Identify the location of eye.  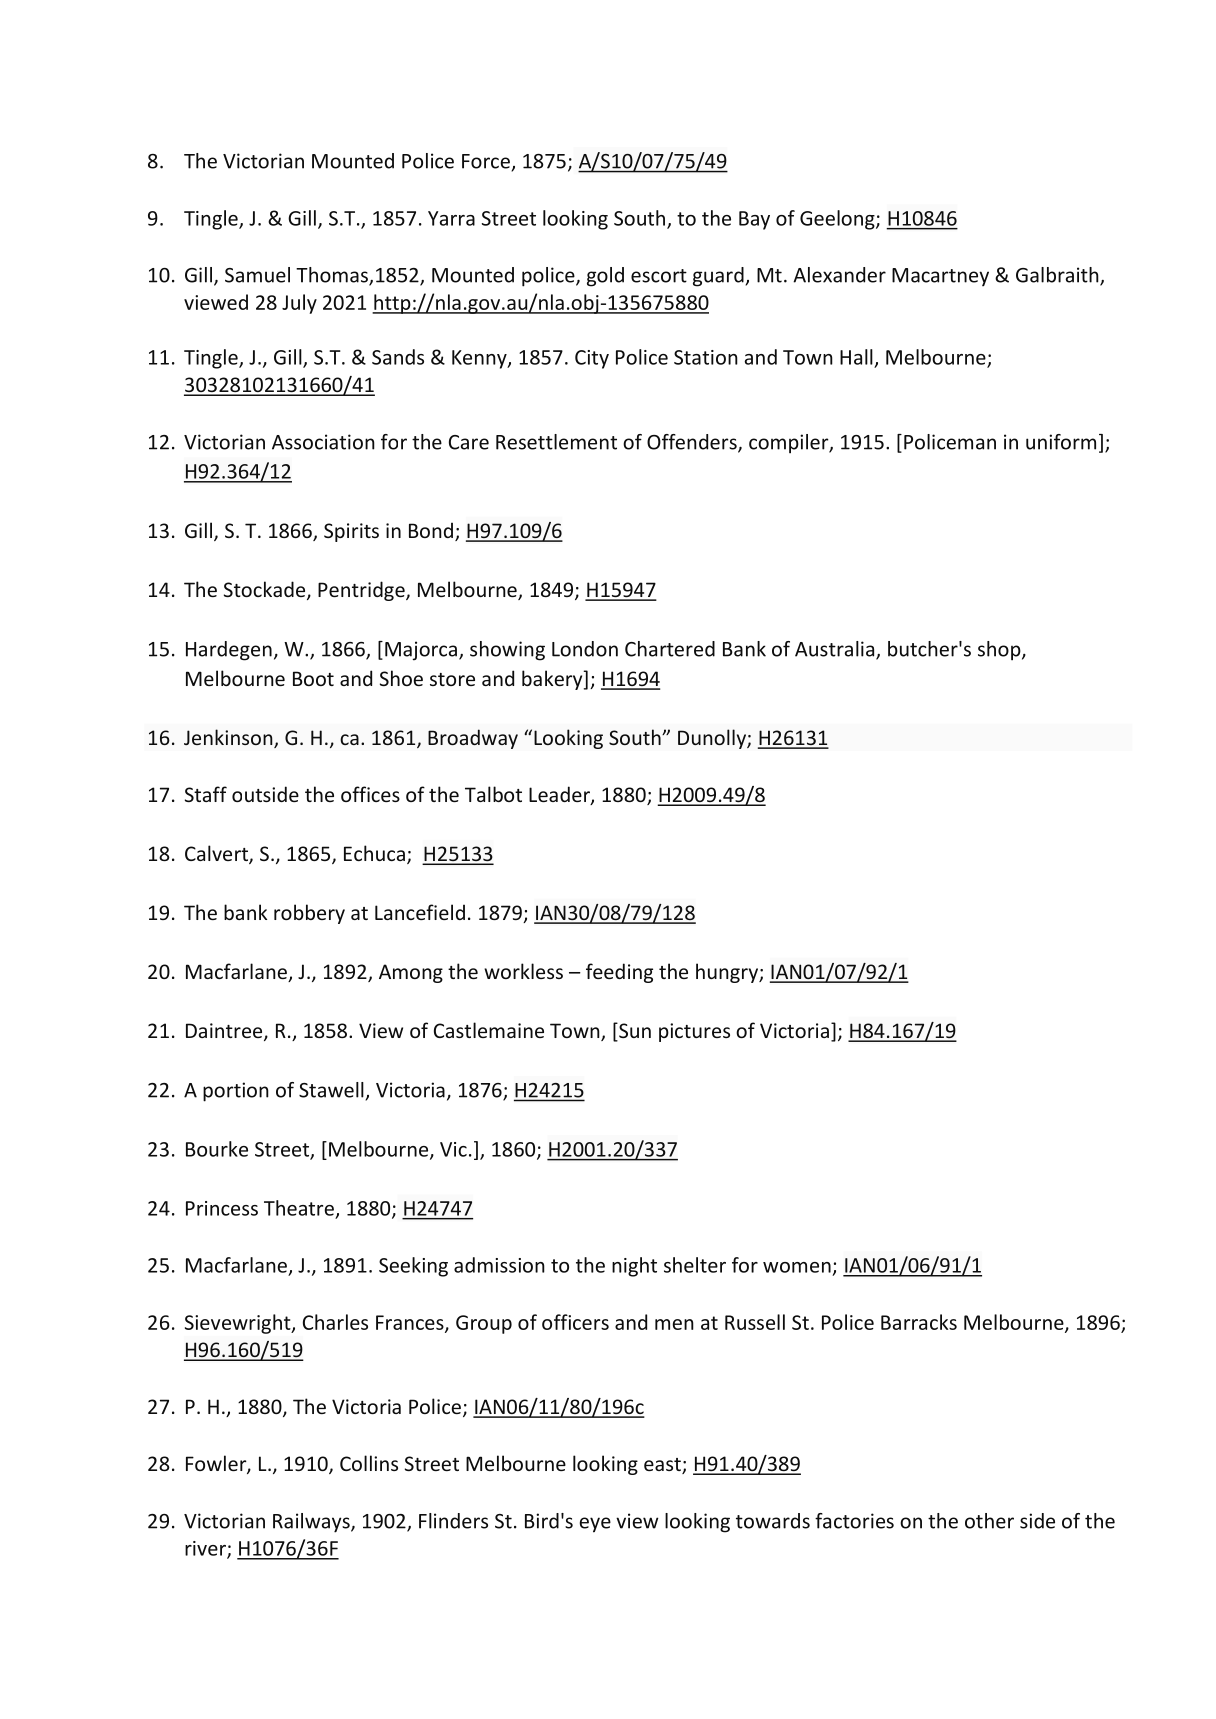
(595, 1525).
